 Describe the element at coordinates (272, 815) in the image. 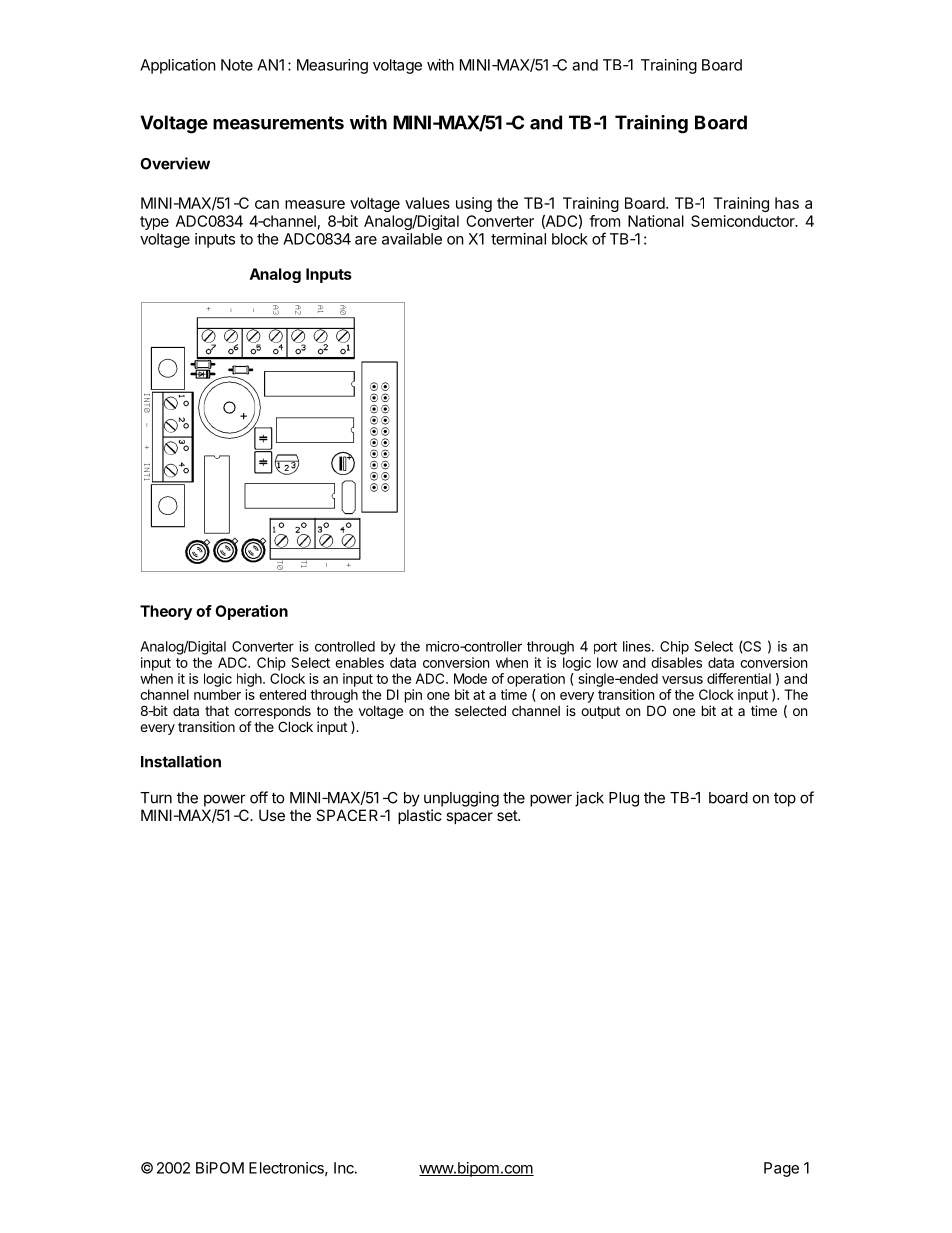

I see `Use` at that location.
